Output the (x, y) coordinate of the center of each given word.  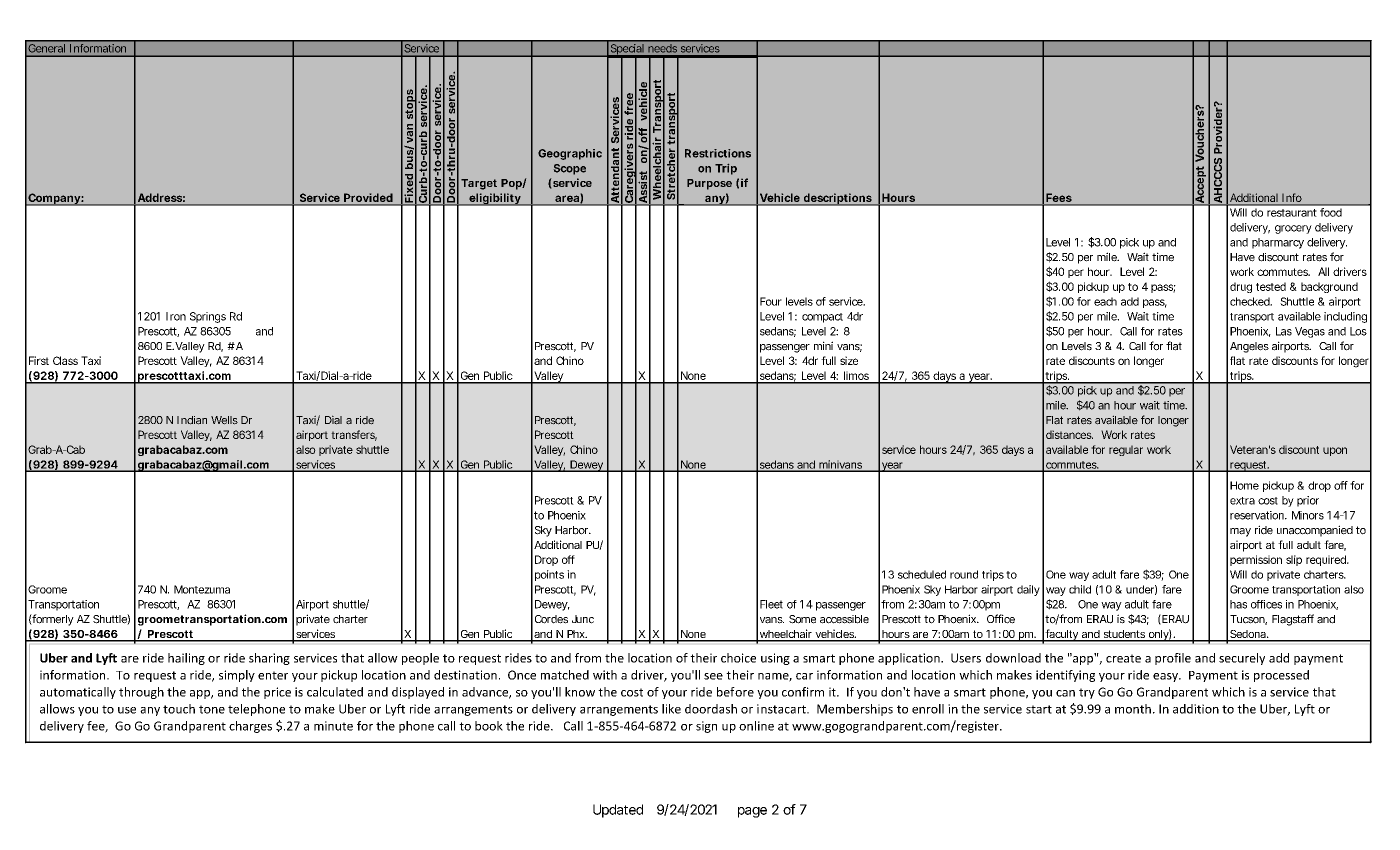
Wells (224, 420)
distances (1069, 434)
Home (1244, 485)
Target (479, 184)
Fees (1059, 197)
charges (250, 727)
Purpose (709, 184)
